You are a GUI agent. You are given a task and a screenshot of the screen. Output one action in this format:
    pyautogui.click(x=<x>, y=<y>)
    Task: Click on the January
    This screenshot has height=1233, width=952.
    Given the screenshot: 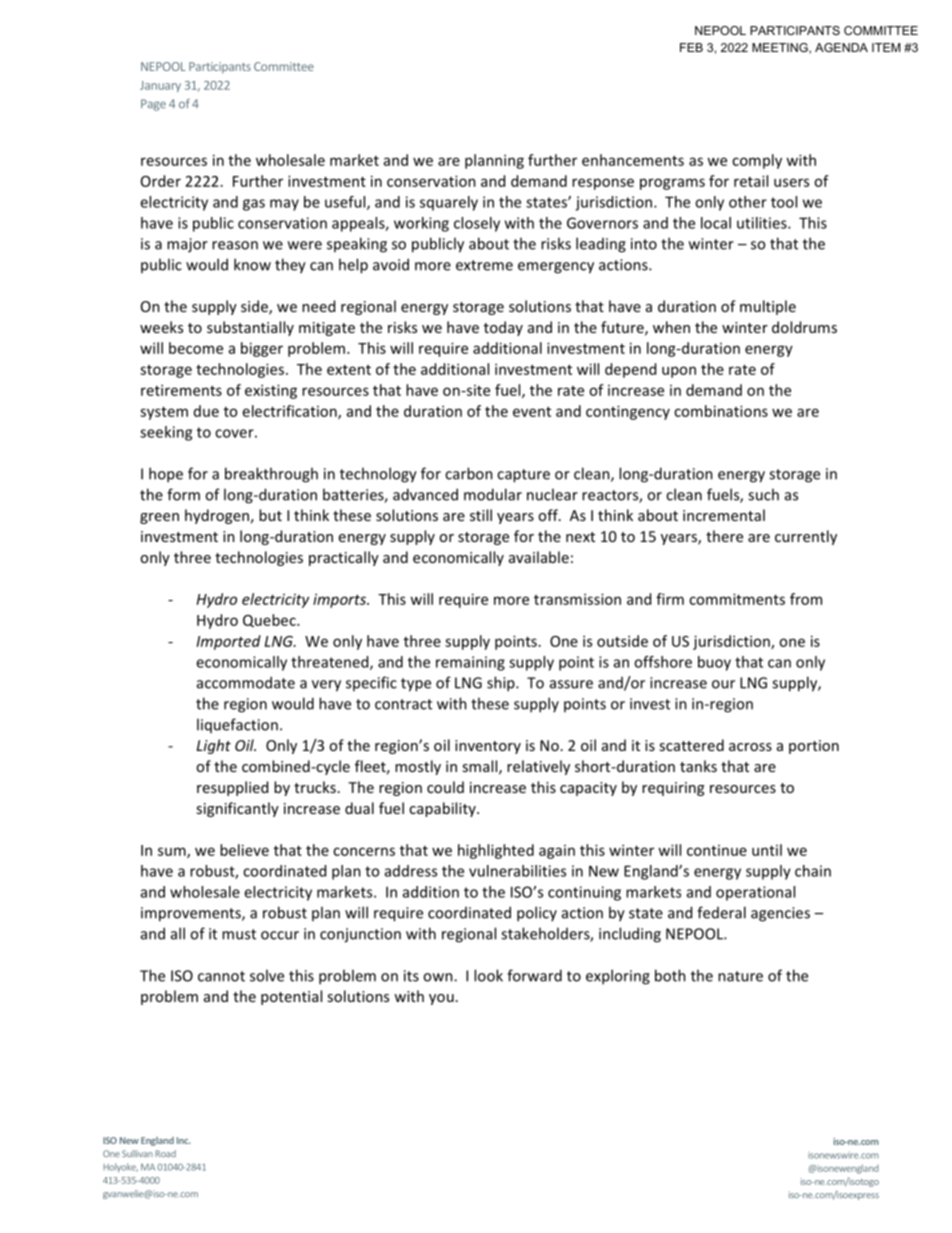 What is the action you would take?
    pyautogui.click(x=160, y=86)
